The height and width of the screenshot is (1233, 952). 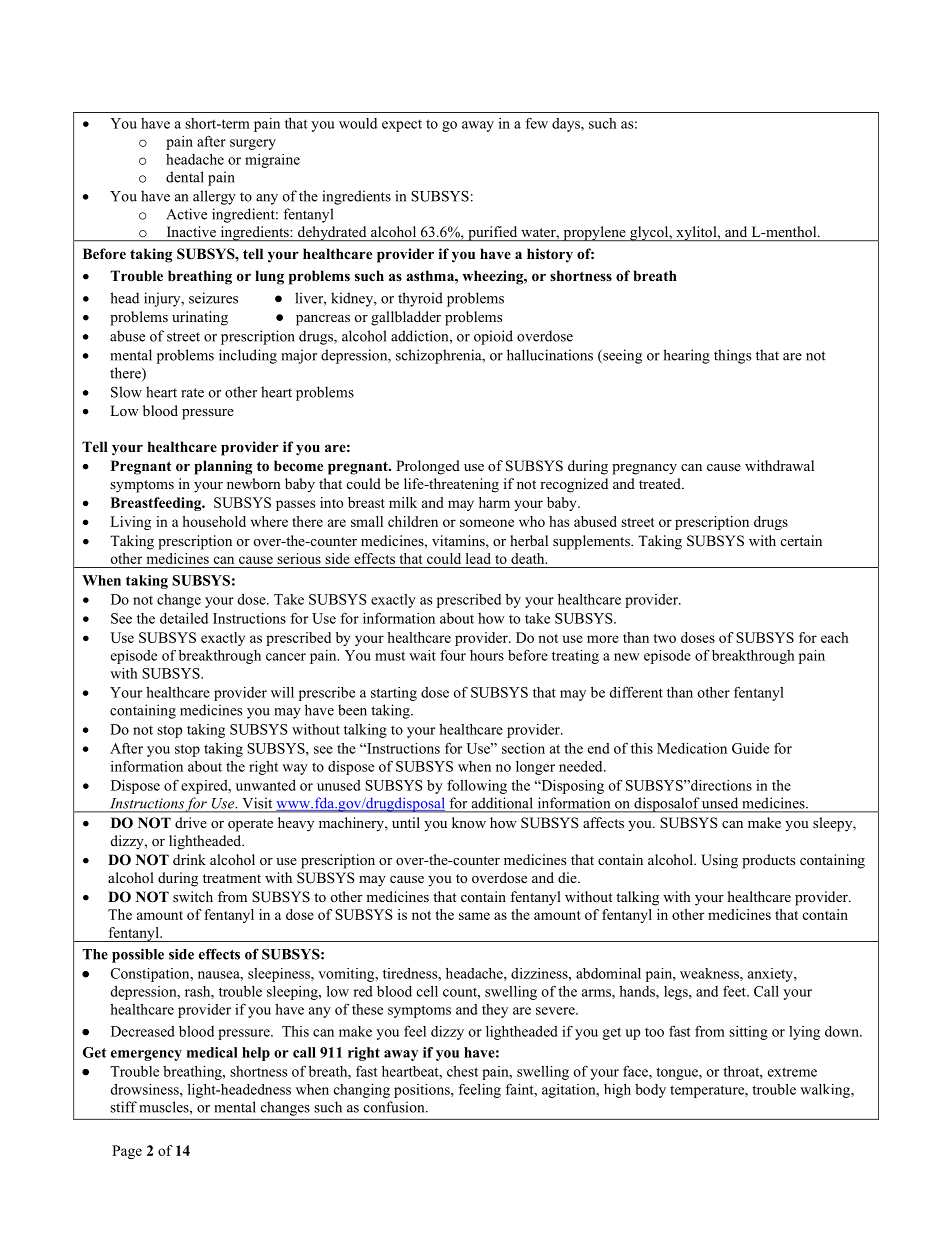 I want to click on stiff, so click(x=123, y=1107).
